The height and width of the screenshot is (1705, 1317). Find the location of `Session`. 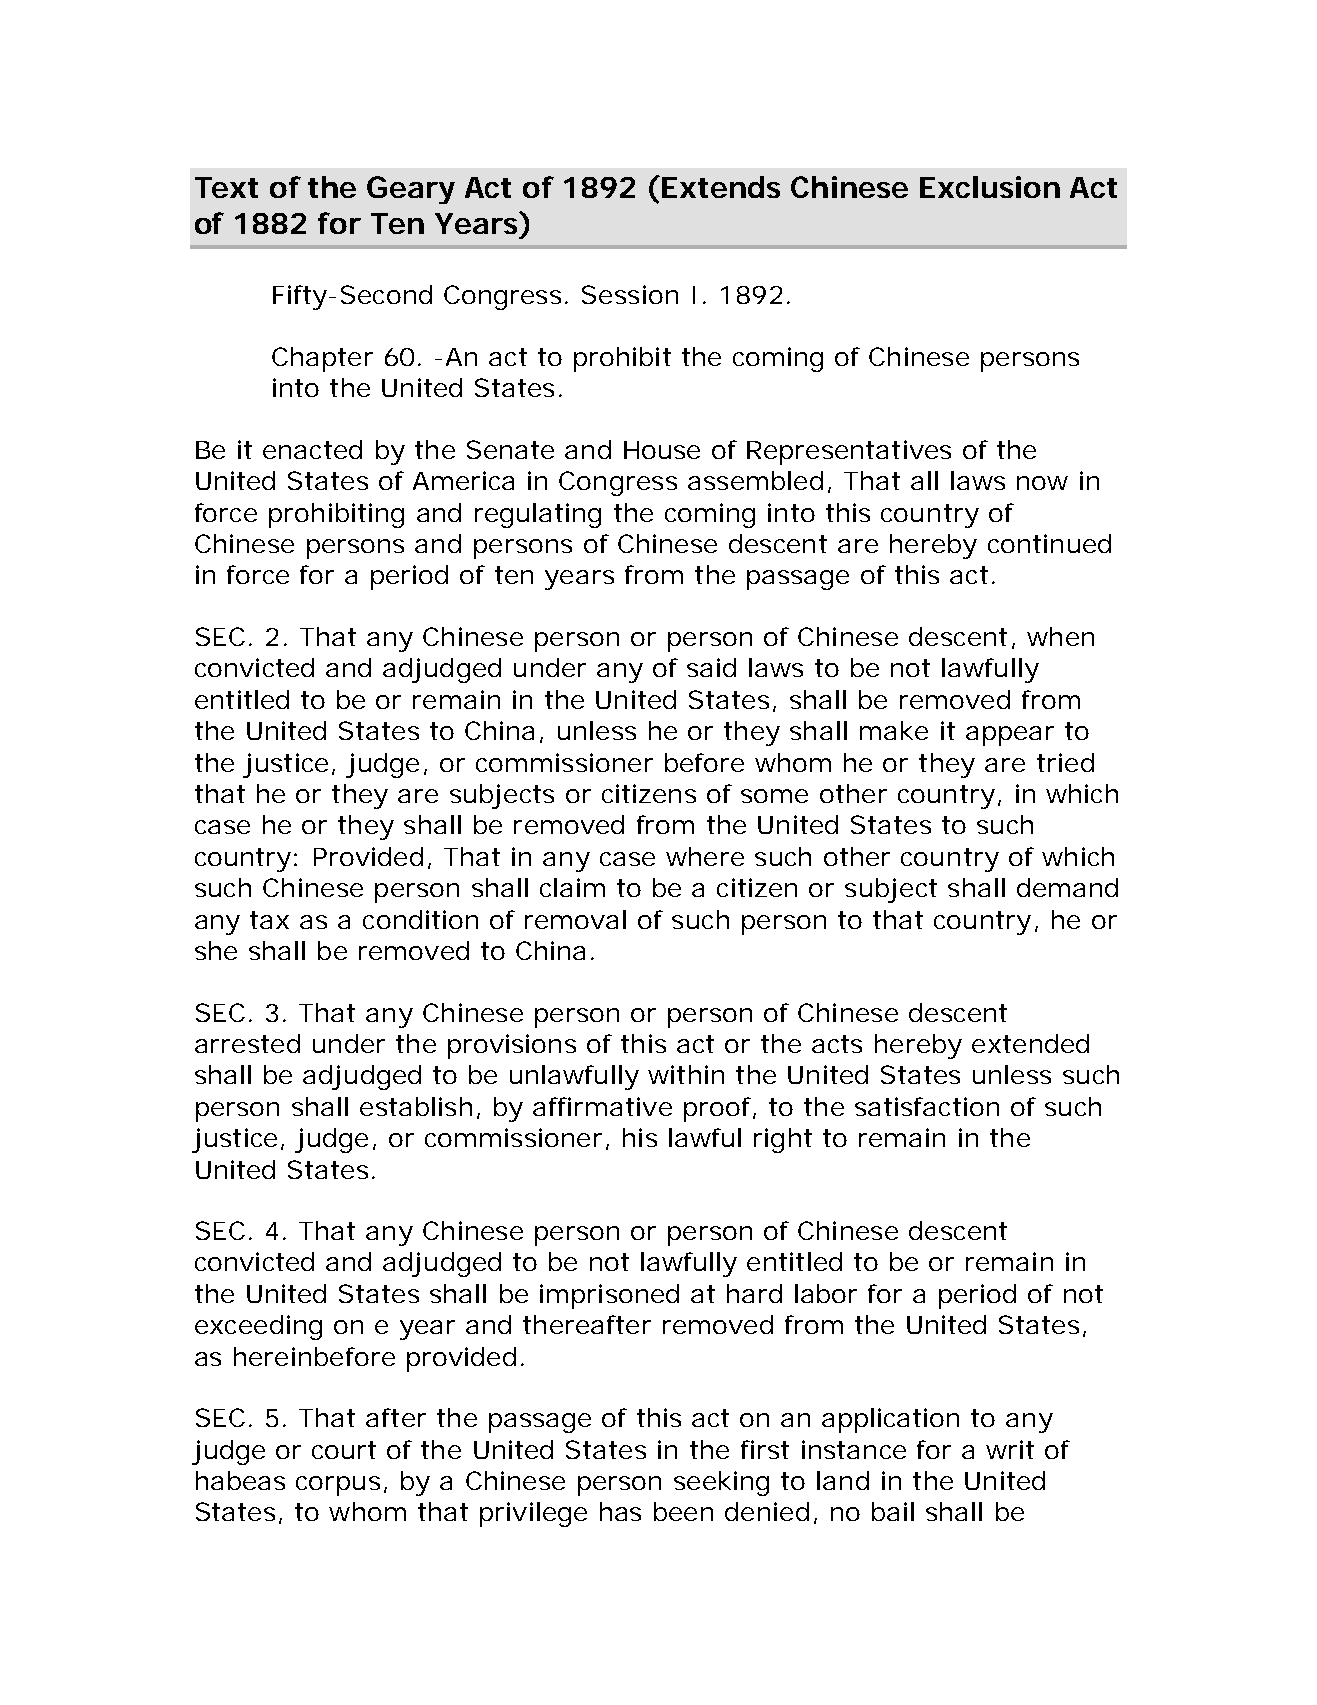

Session is located at coordinates (630, 294).
